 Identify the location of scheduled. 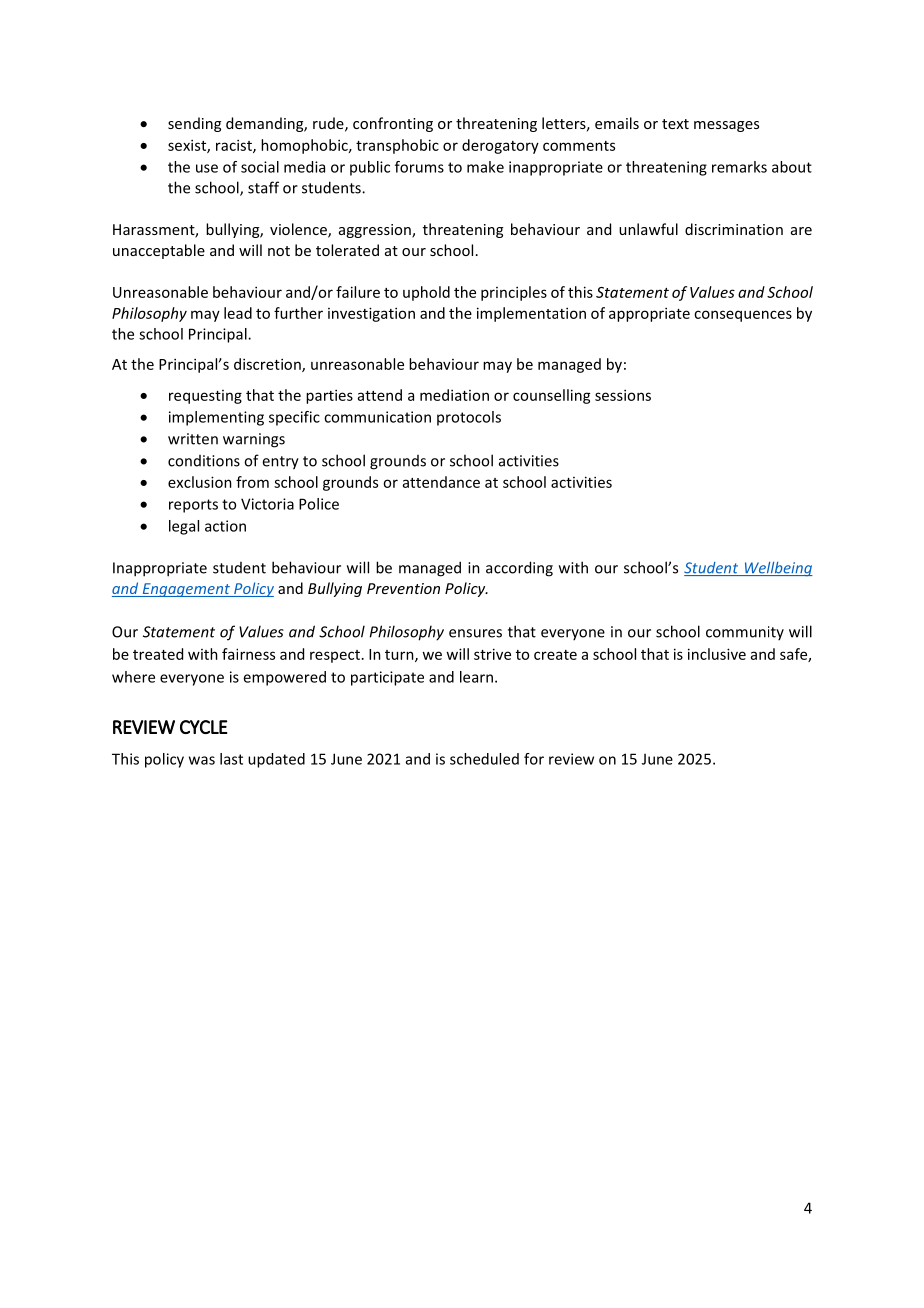
(484, 759).
